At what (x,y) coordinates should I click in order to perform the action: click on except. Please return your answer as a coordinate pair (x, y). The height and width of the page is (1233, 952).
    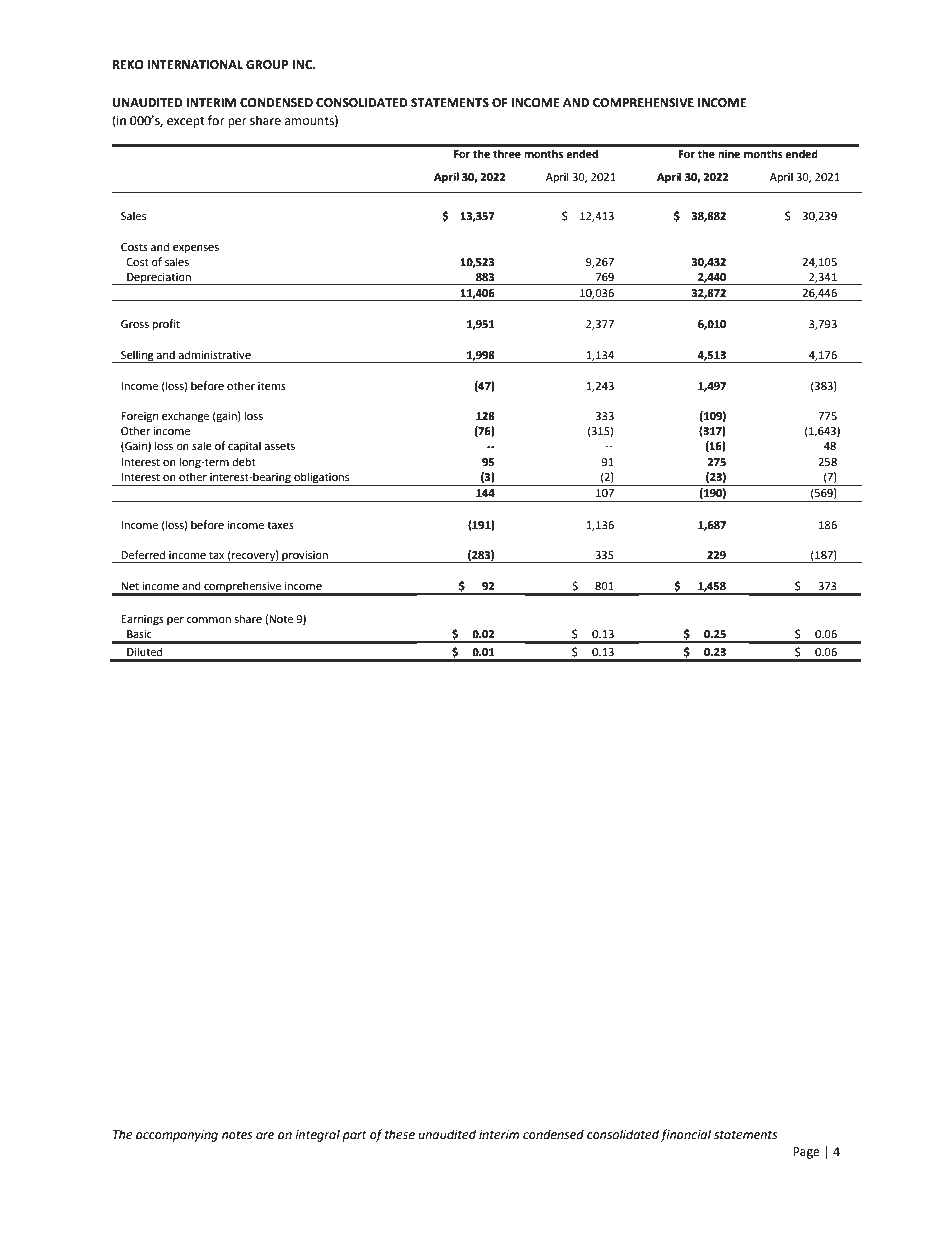
    Looking at the image, I should click on (186, 122).
